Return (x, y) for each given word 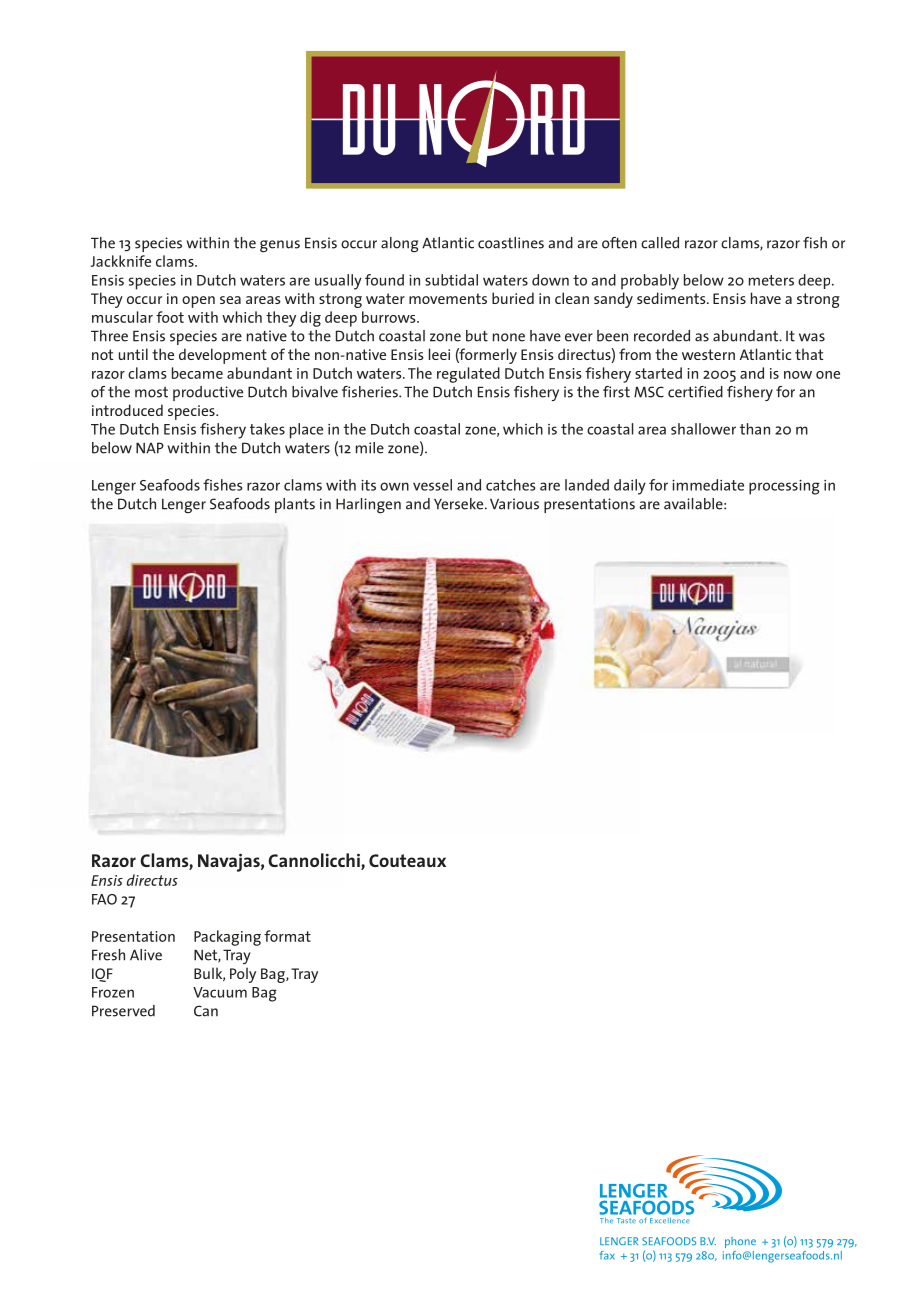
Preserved (123, 1011)
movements (448, 298)
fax (607, 1255)
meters (771, 280)
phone (740, 1242)
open (198, 302)
